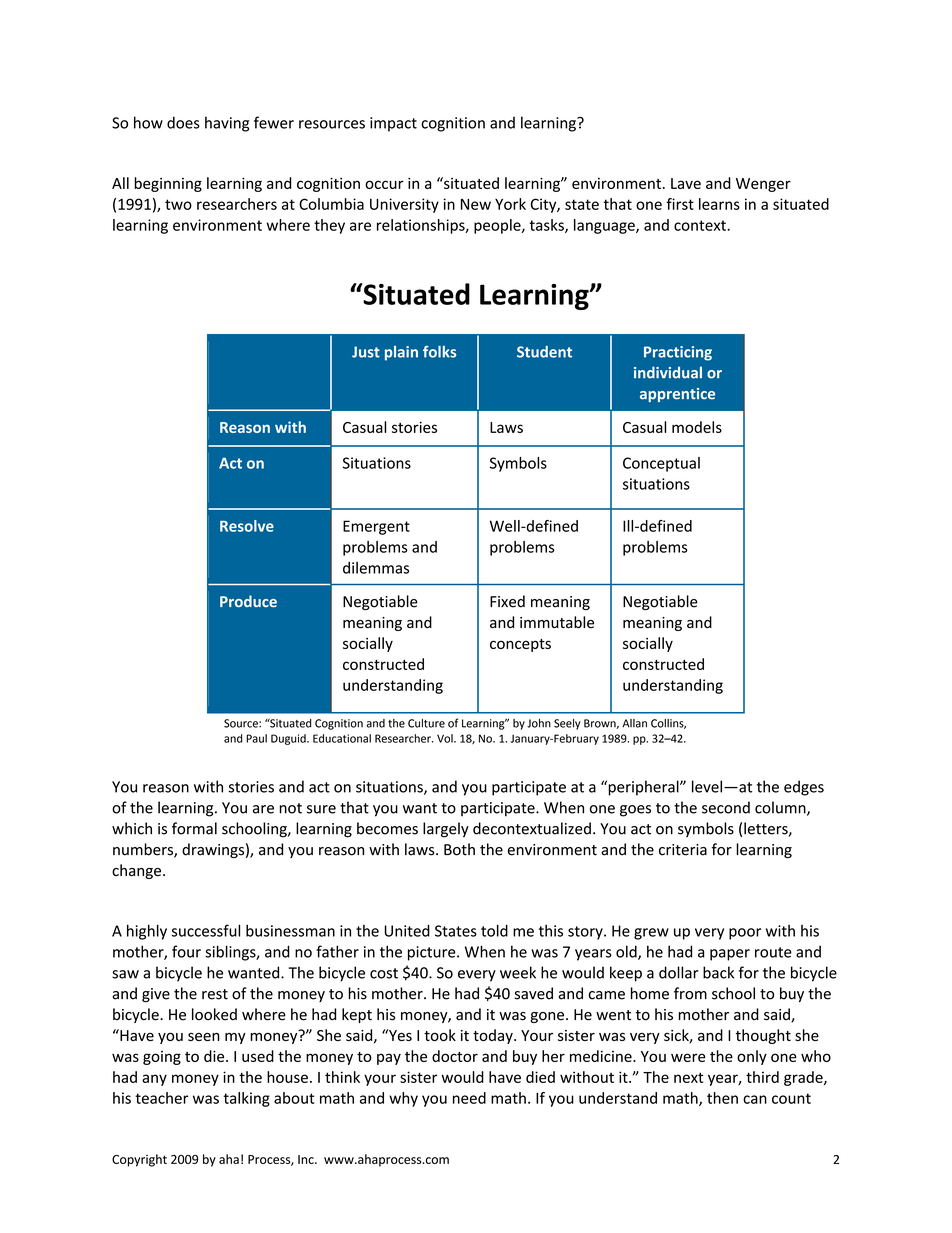 This image has height=1233, width=952. Describe the element at coordinates (446, 738) in the image. I see `Vol` at that location.
